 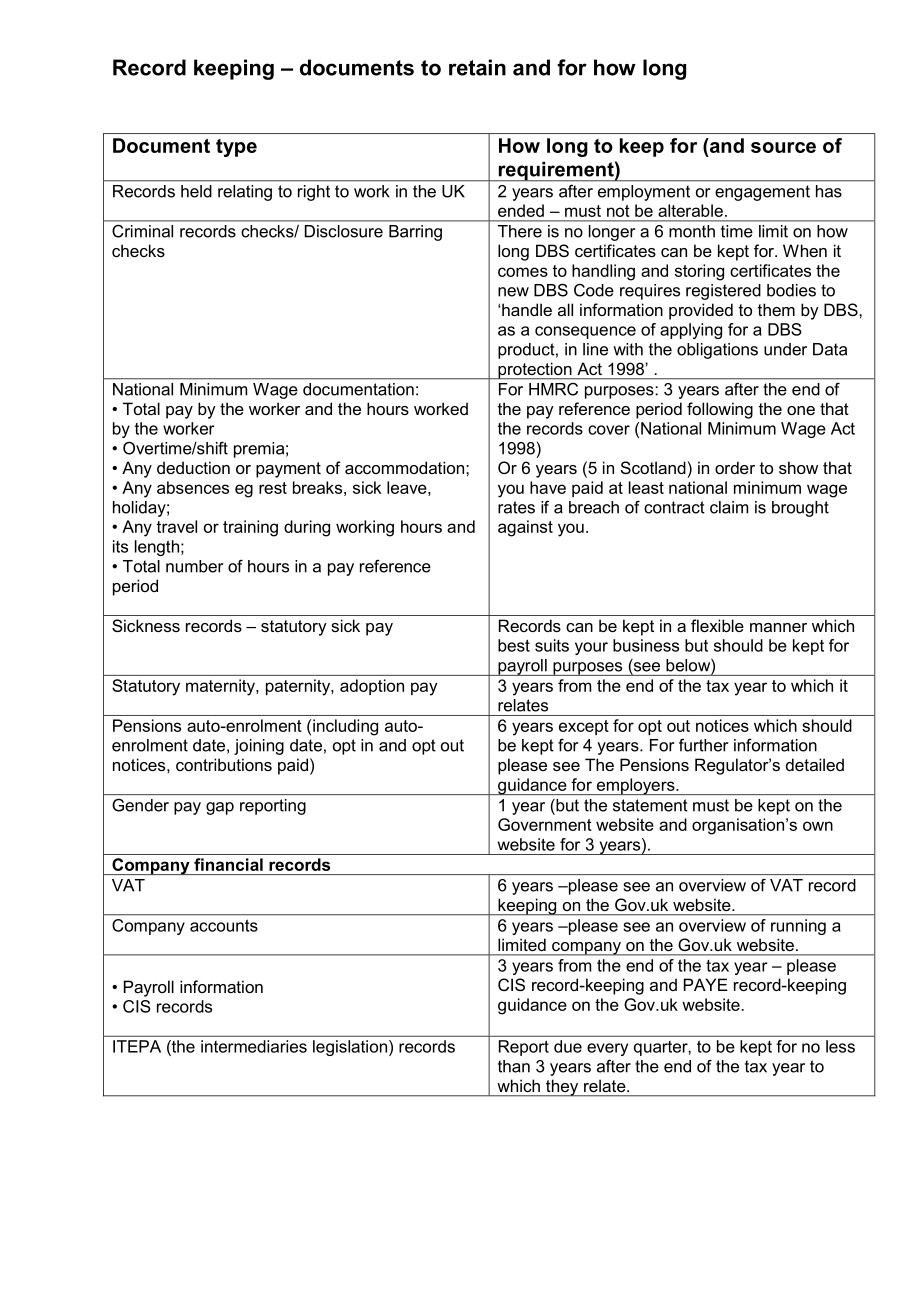 I want to click on retain, so click(x=477, y=67).
